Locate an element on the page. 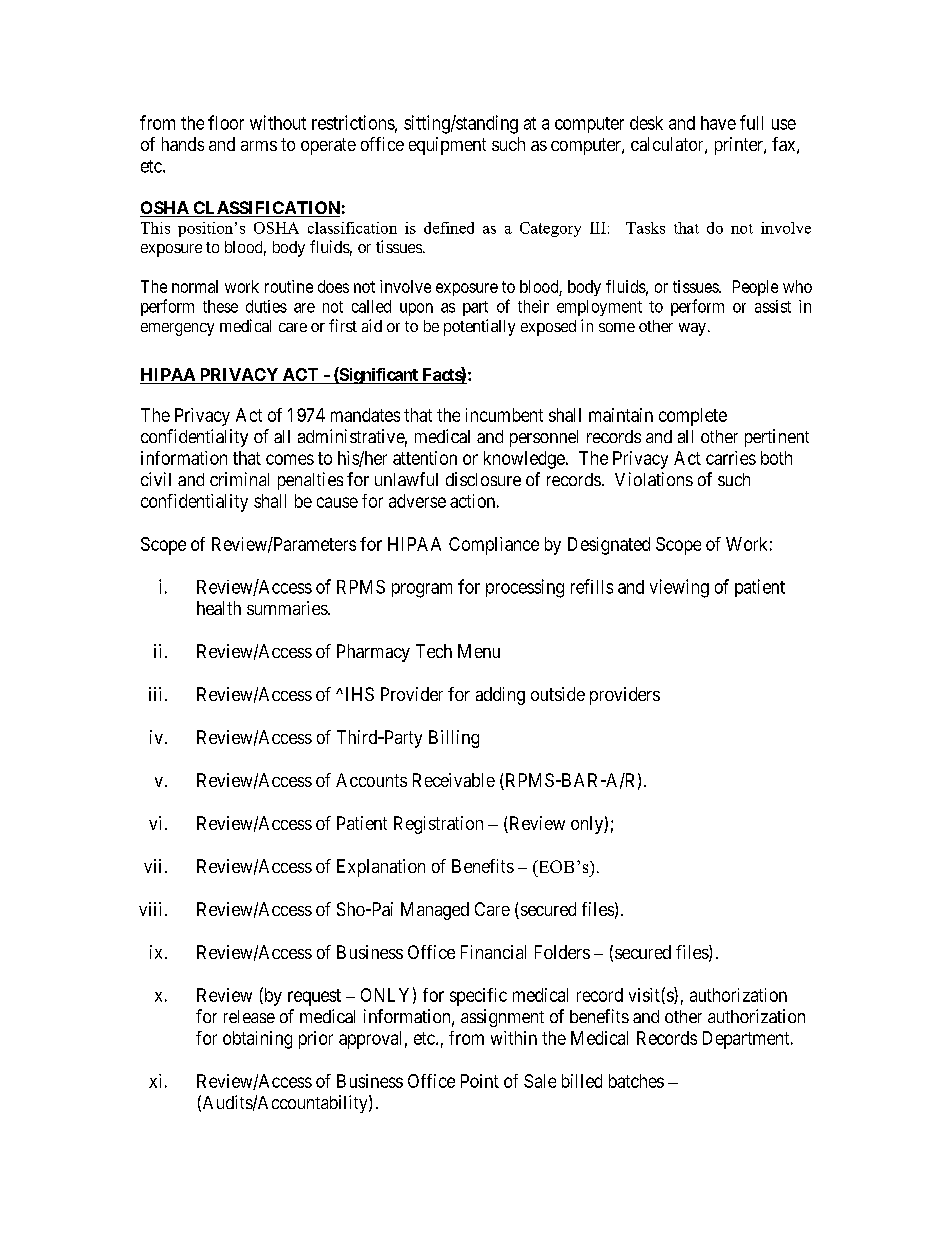 The image size is (952, 1233). obtaining is located at coordinates (257, 1040).
